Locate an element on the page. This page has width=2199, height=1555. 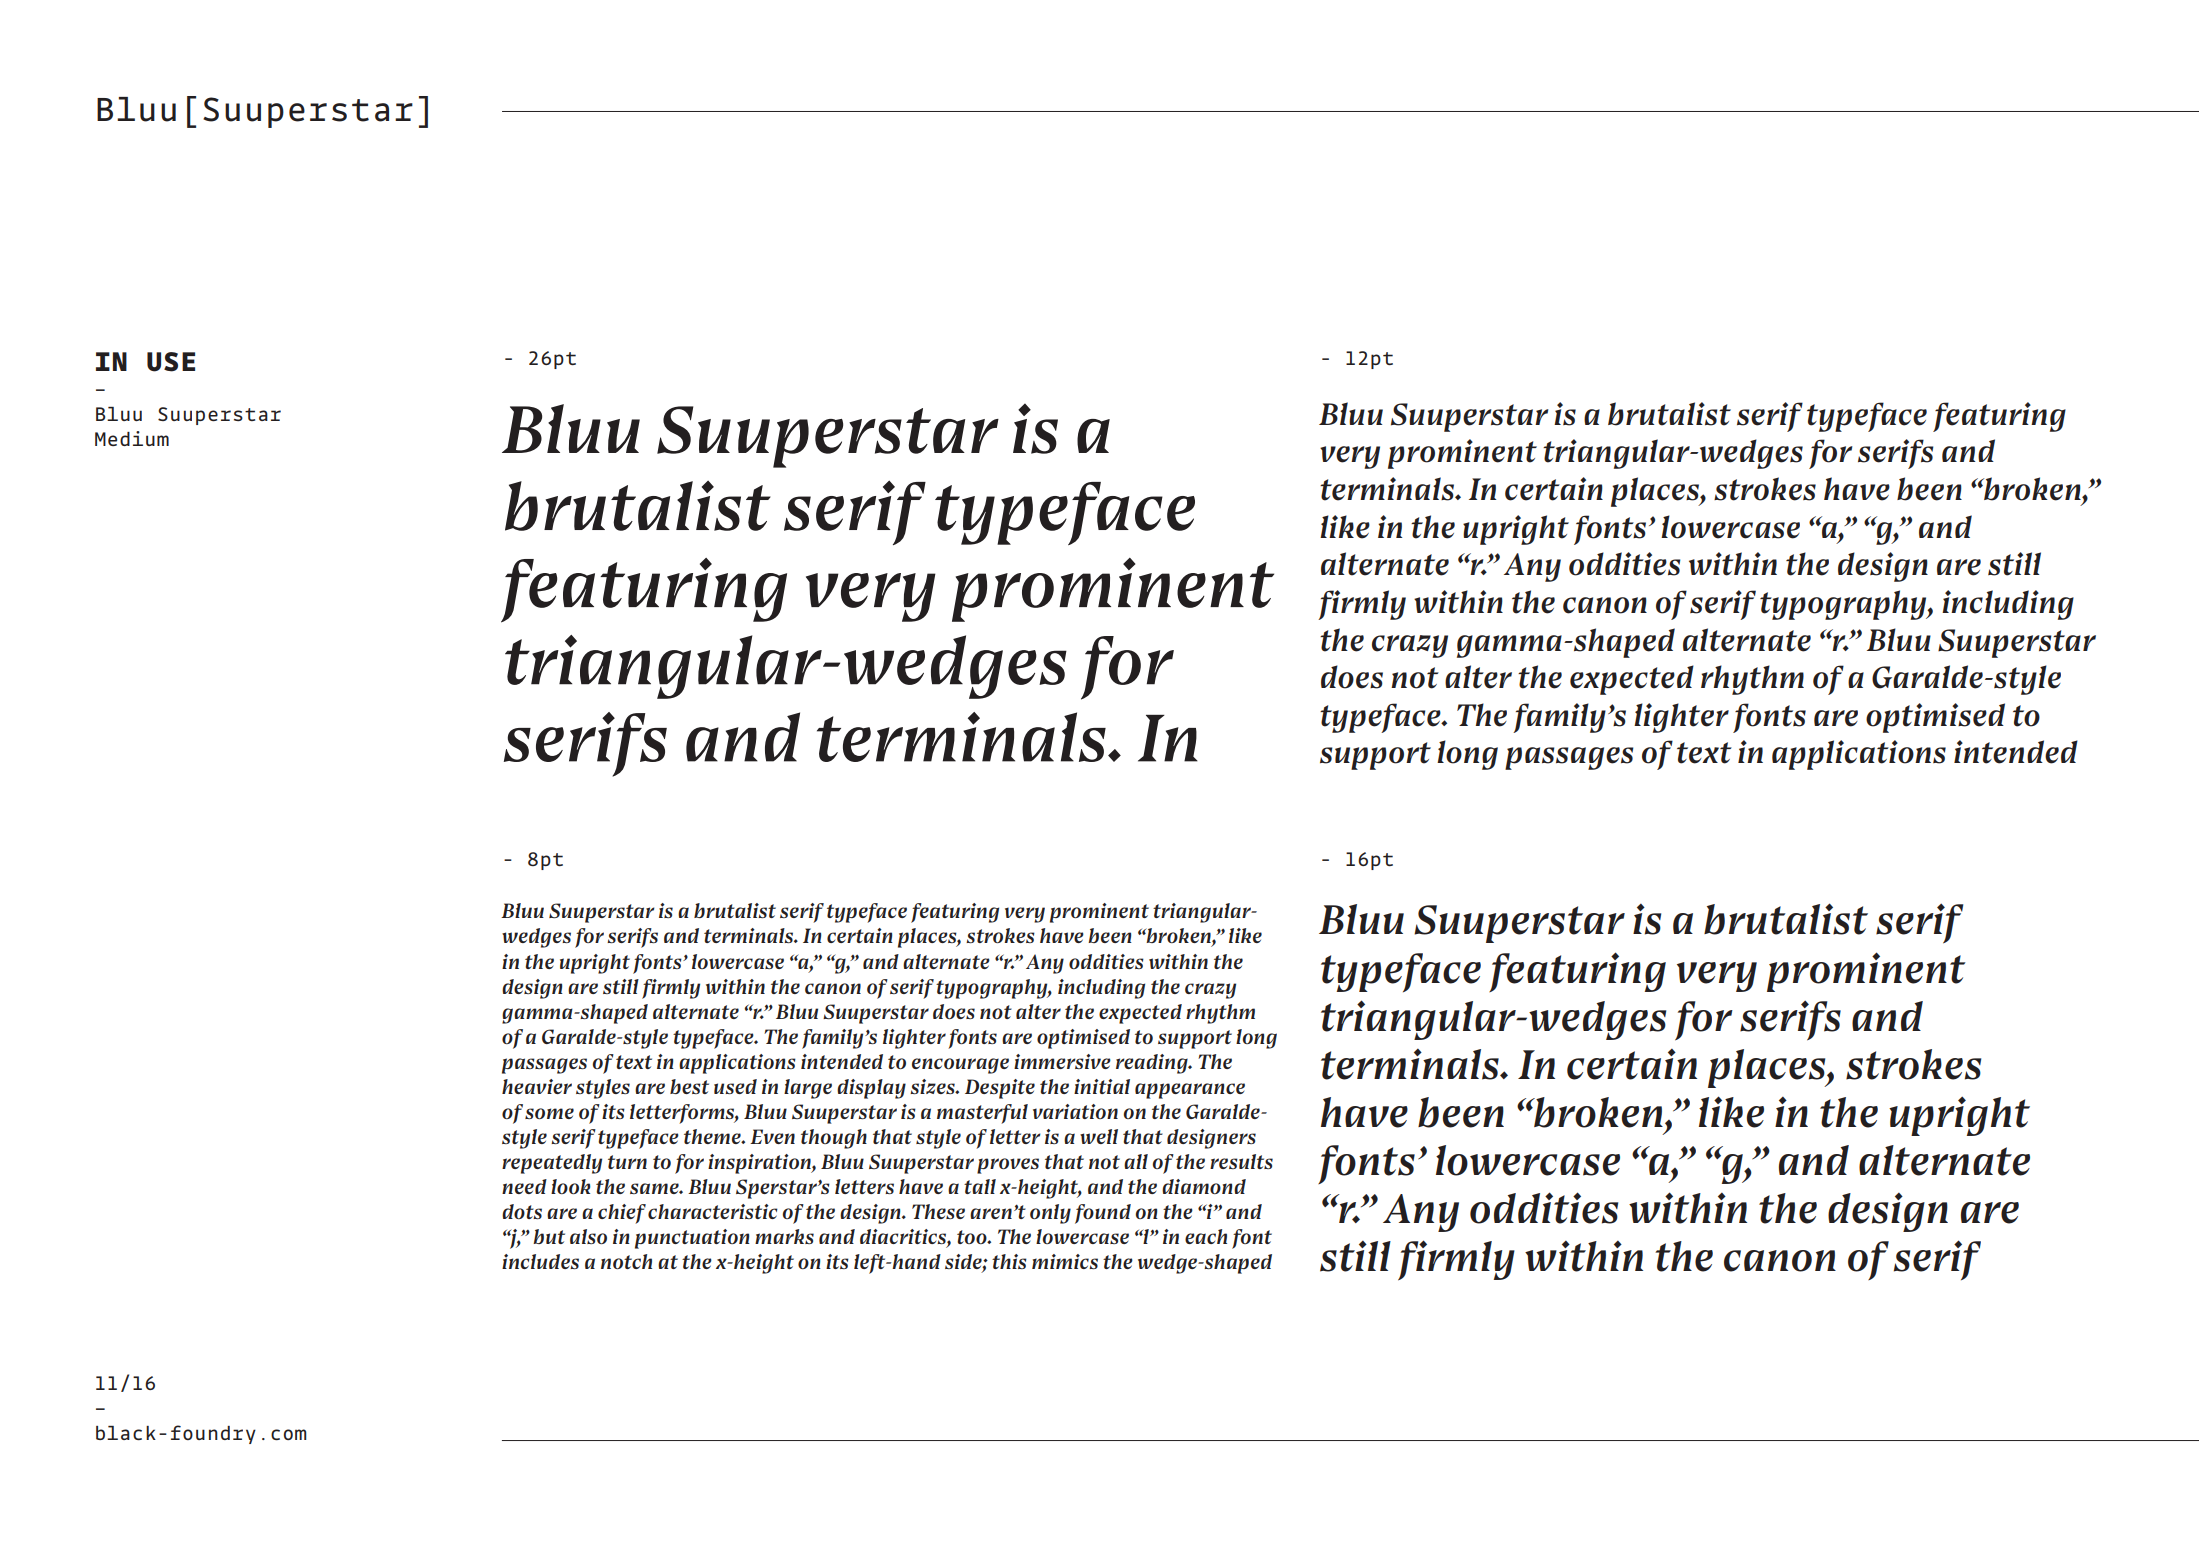
immersive is located at coordinates (1062, 1061).
